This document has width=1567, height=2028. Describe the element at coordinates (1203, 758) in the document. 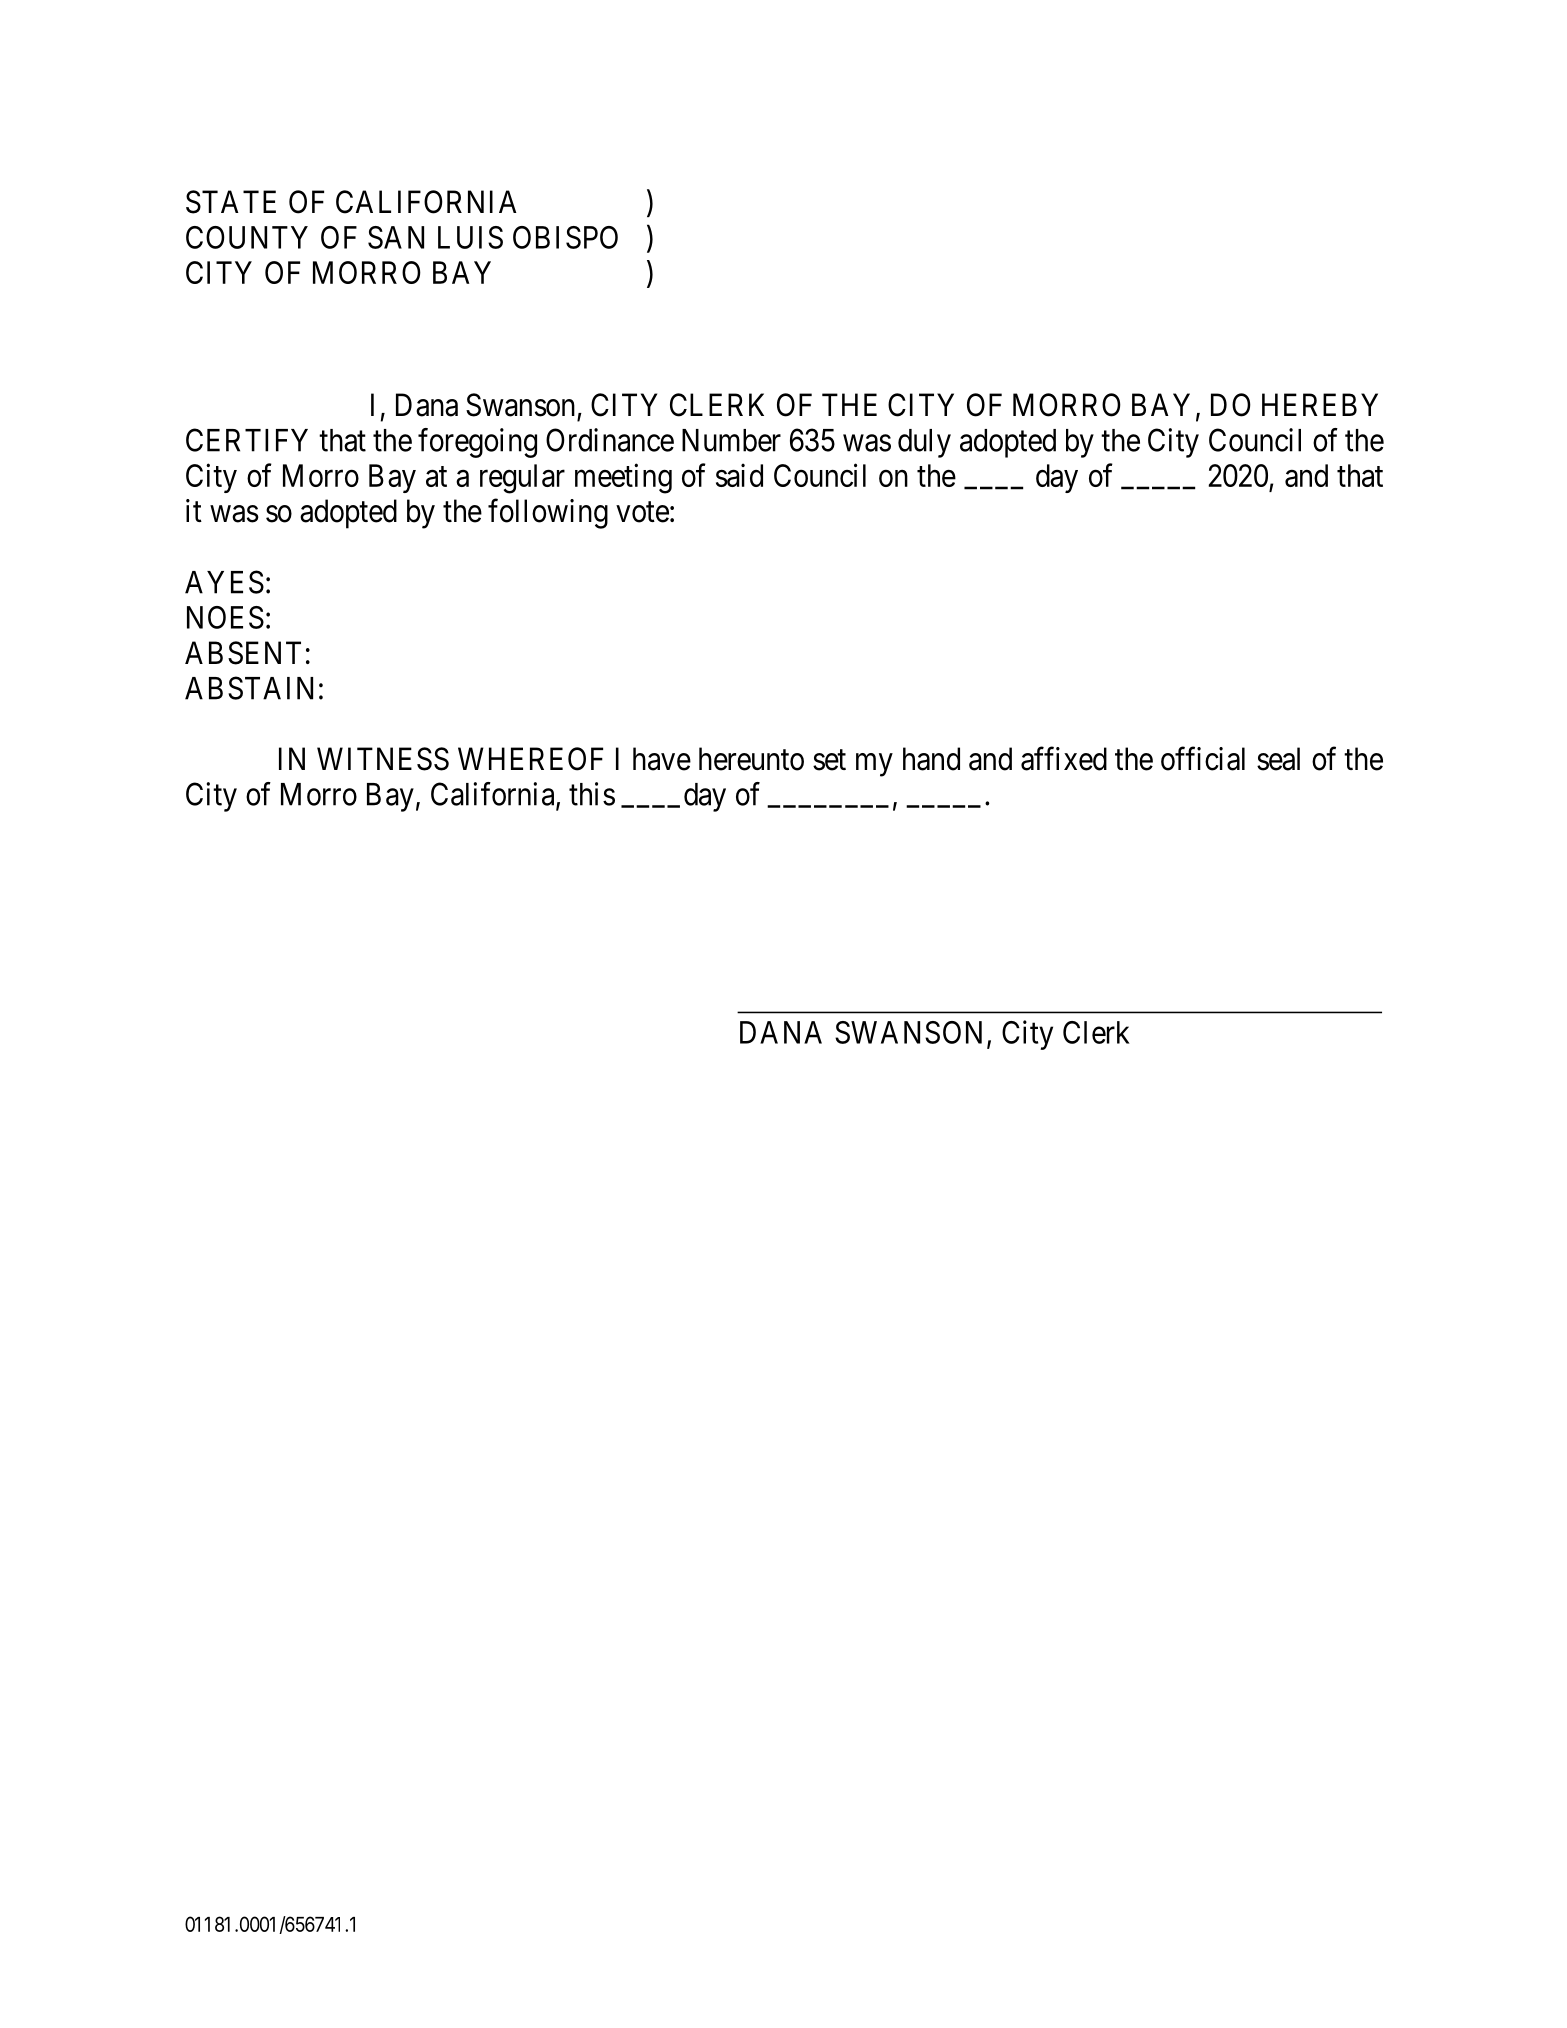

I see `official` at that location.
